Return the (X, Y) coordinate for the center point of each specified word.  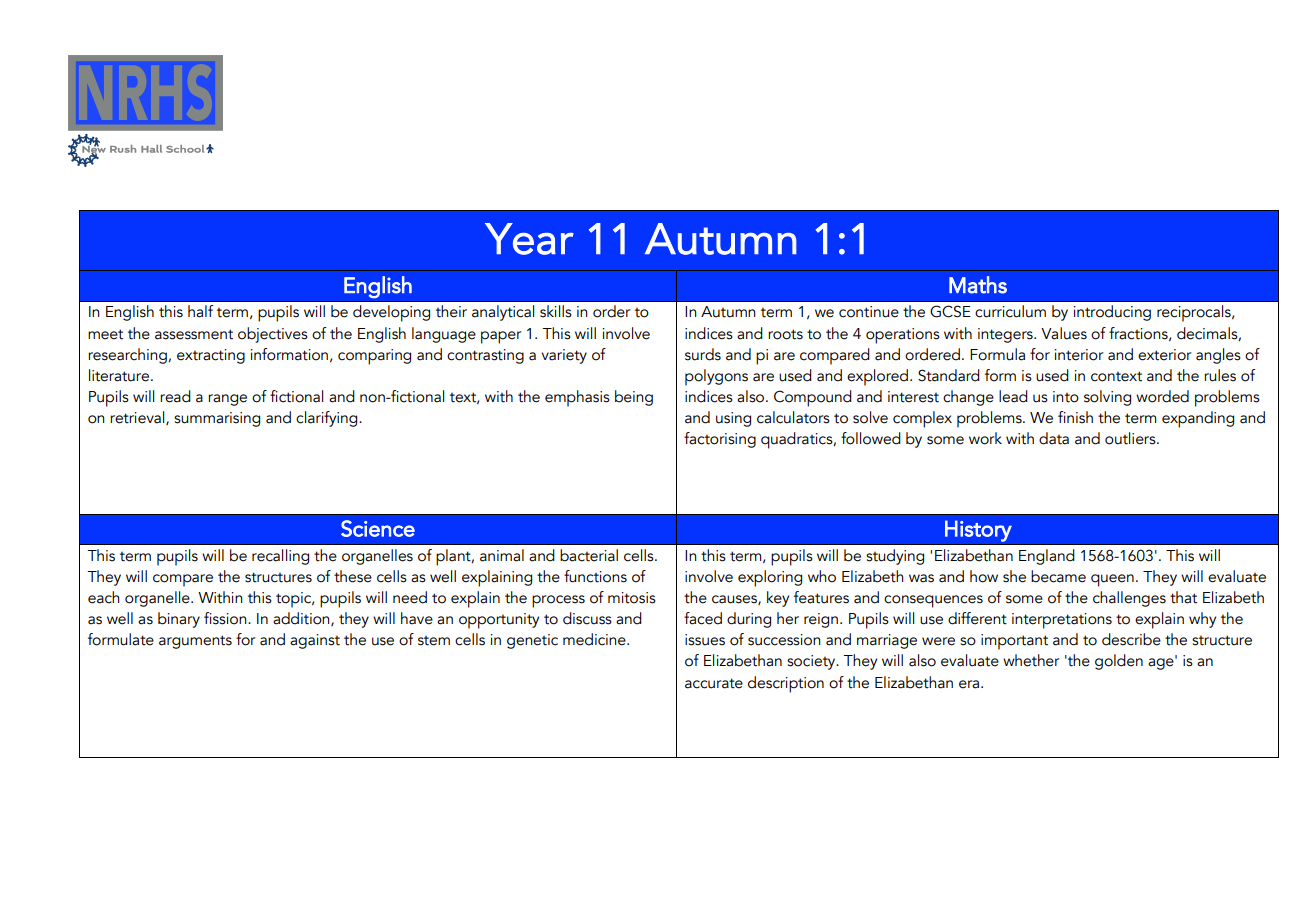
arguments (195, 642)
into (1066, 397)
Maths (978, 285)
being (634, 398)
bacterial (589, 555)
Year (529, 239)
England (1047, 557)
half (200, 311)
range (227, 400)
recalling (280, 557)
